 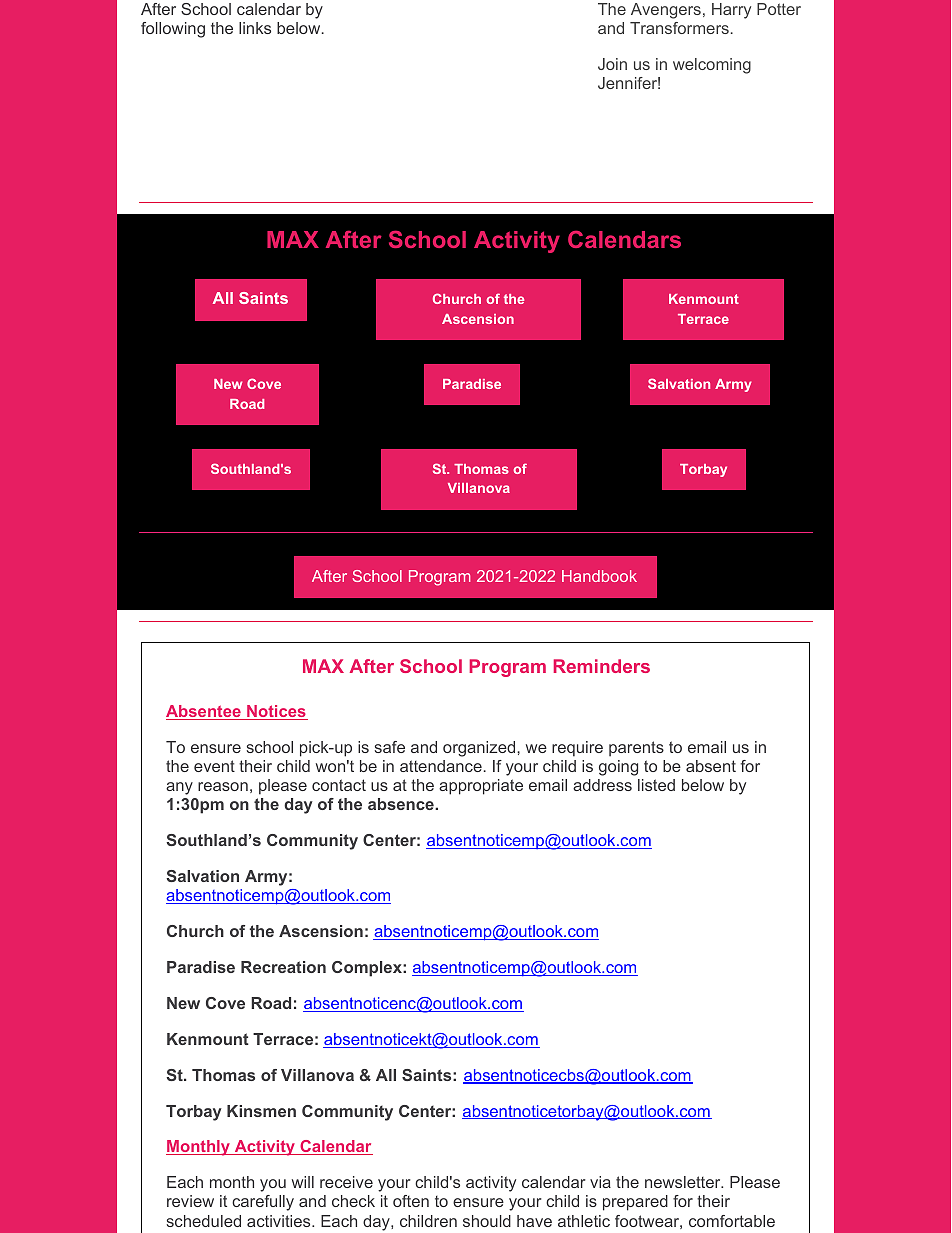 What do you see at coordinates (276, 712) in the document?
I see `Notices` at bounding box center [276, 712].
